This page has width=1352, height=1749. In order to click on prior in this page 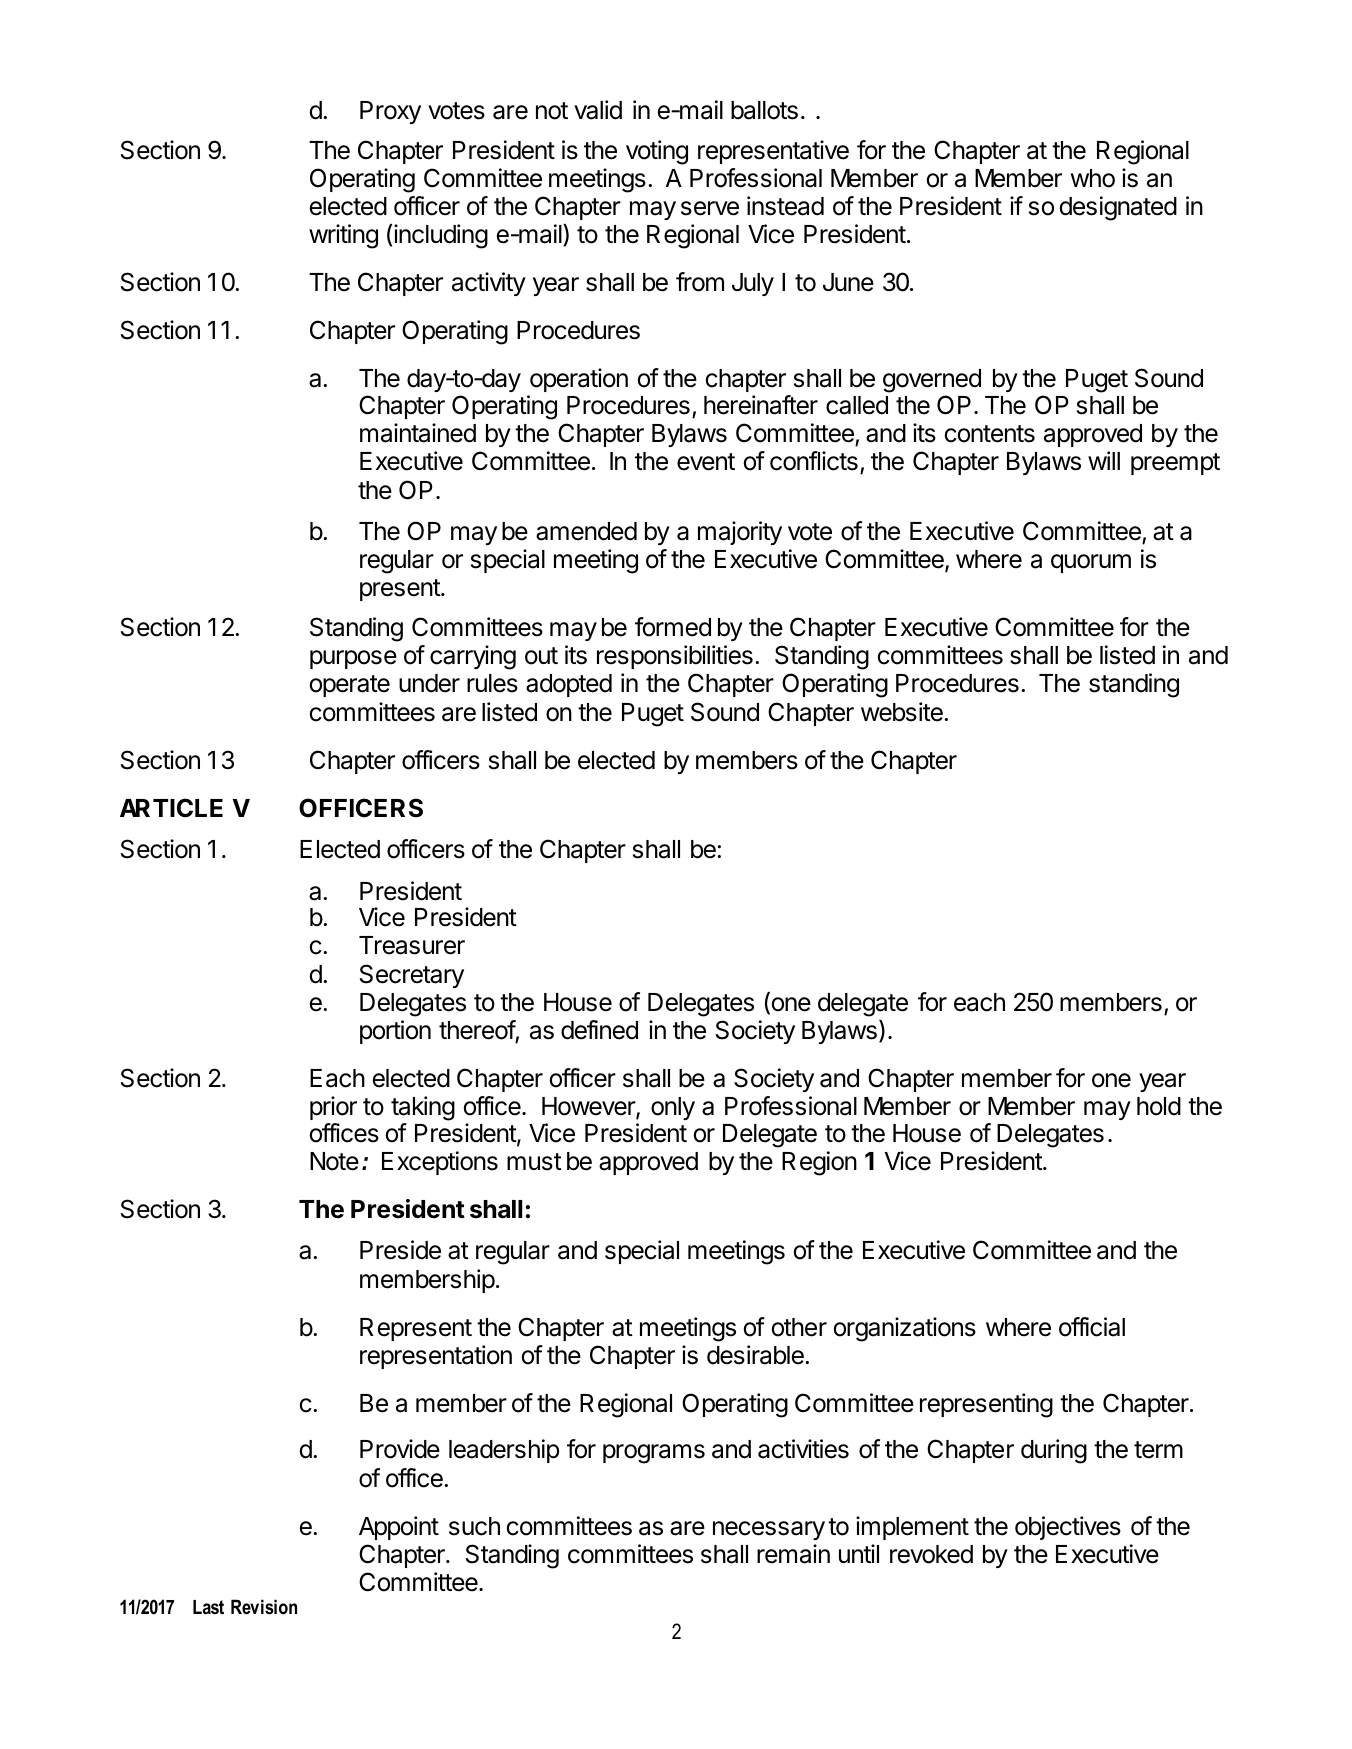, I will do `click(333, 1108)`.
